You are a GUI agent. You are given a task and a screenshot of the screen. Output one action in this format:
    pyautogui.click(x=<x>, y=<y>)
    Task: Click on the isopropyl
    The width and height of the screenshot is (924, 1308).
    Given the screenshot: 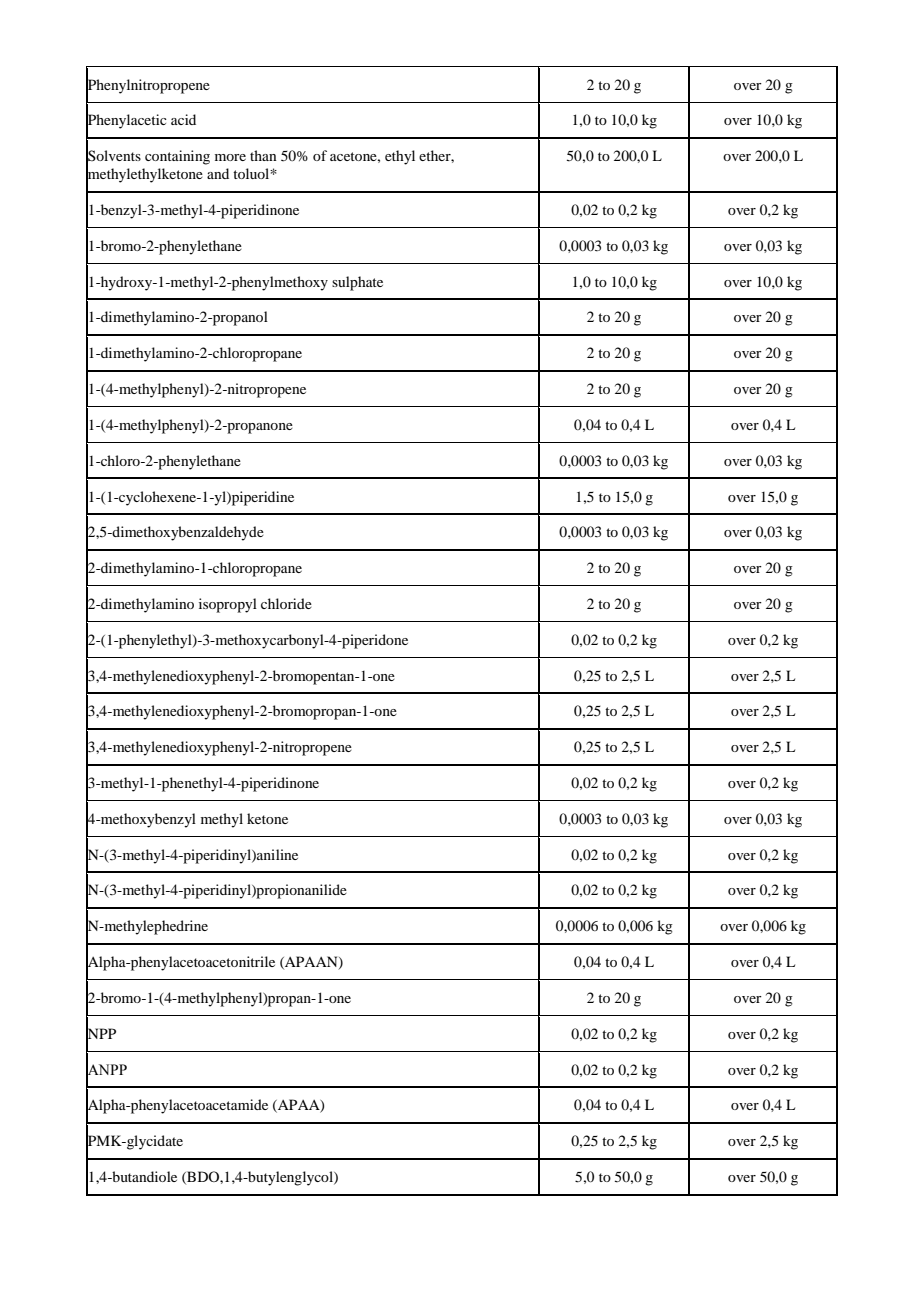 What is the action you would take?
    pyautogui.click(x=228, y=605)
